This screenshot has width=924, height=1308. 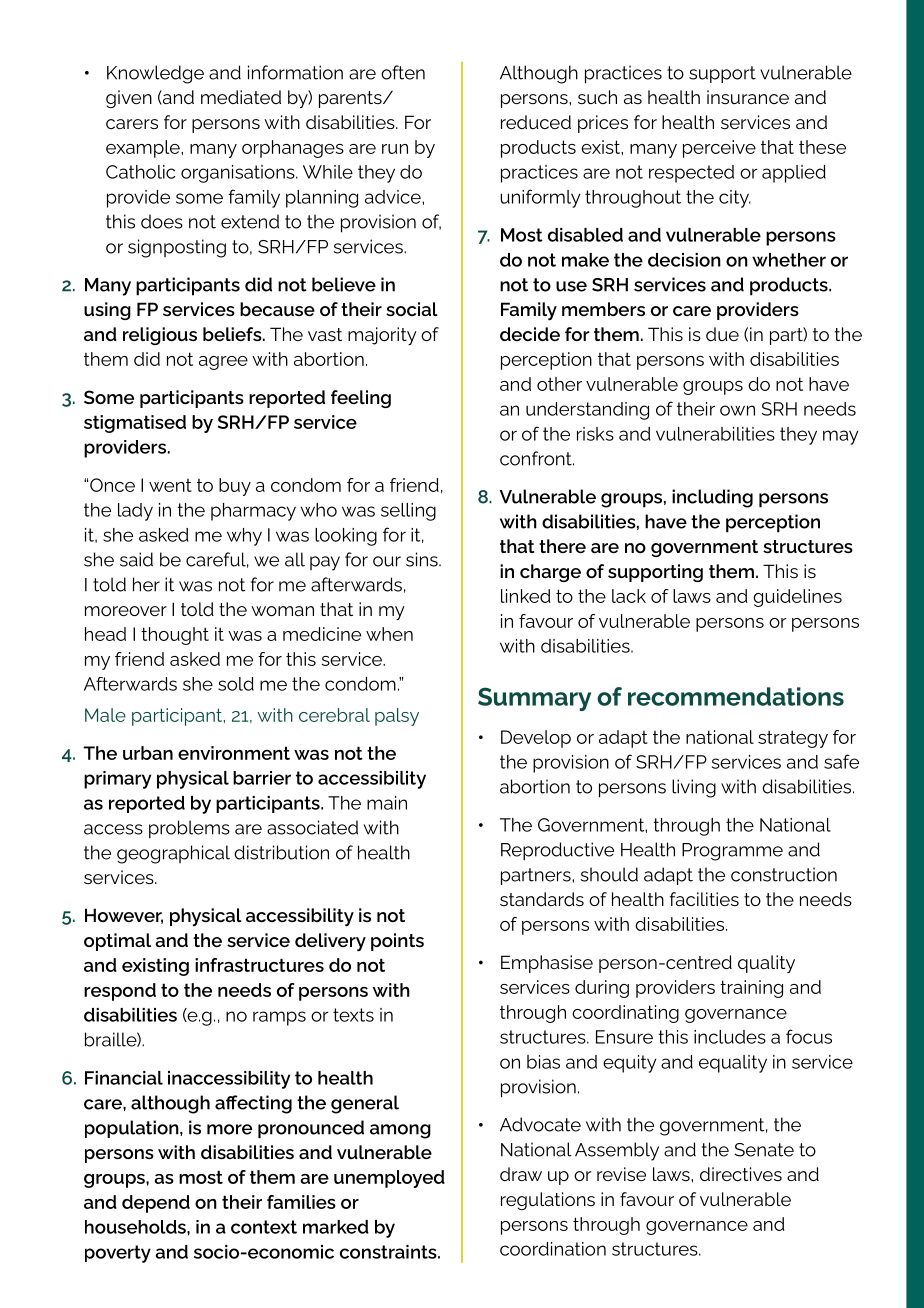 I want to click on own, so click(x=737, y=410).
